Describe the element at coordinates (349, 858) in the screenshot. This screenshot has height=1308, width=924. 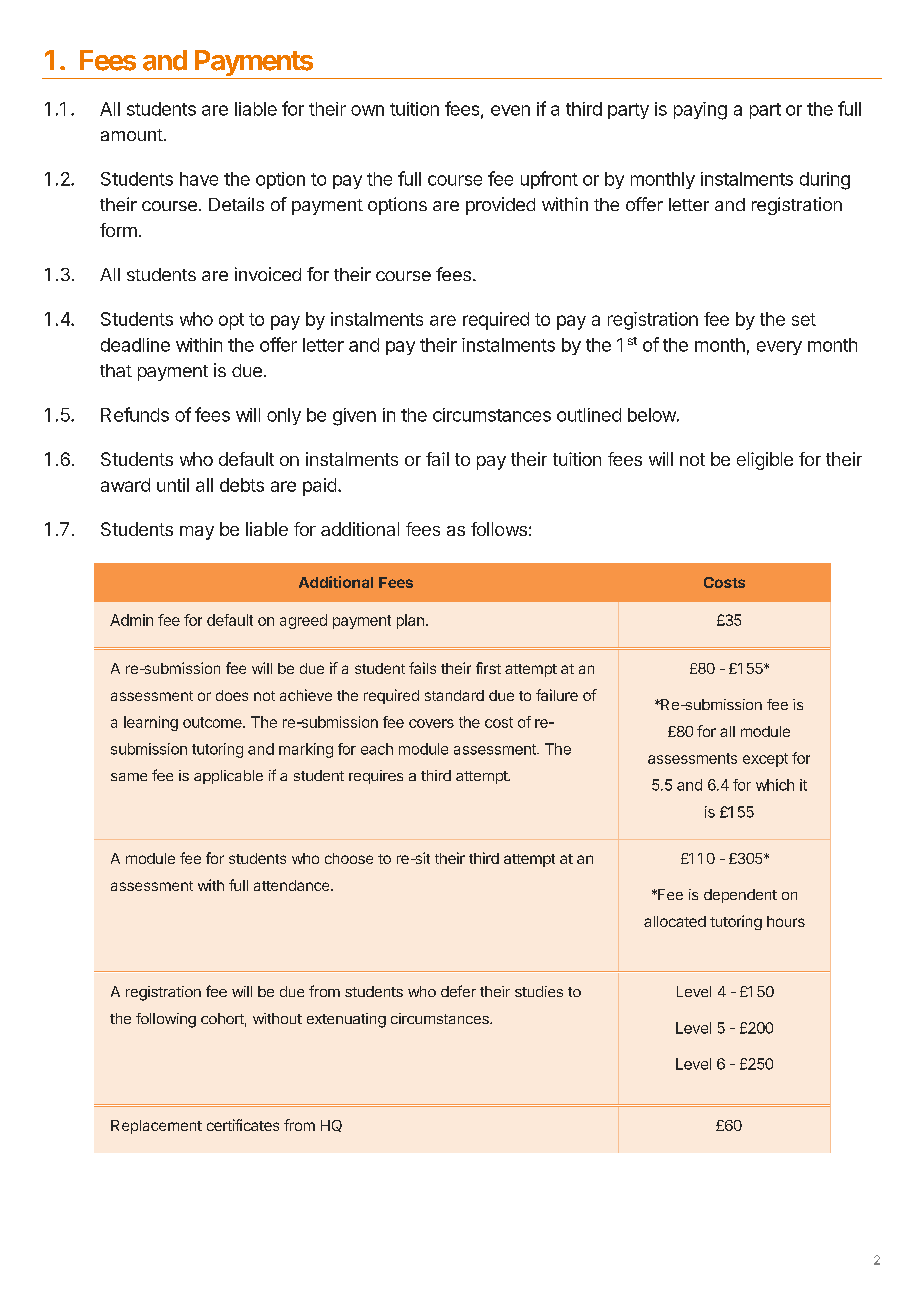
I see `choose` at that location.
